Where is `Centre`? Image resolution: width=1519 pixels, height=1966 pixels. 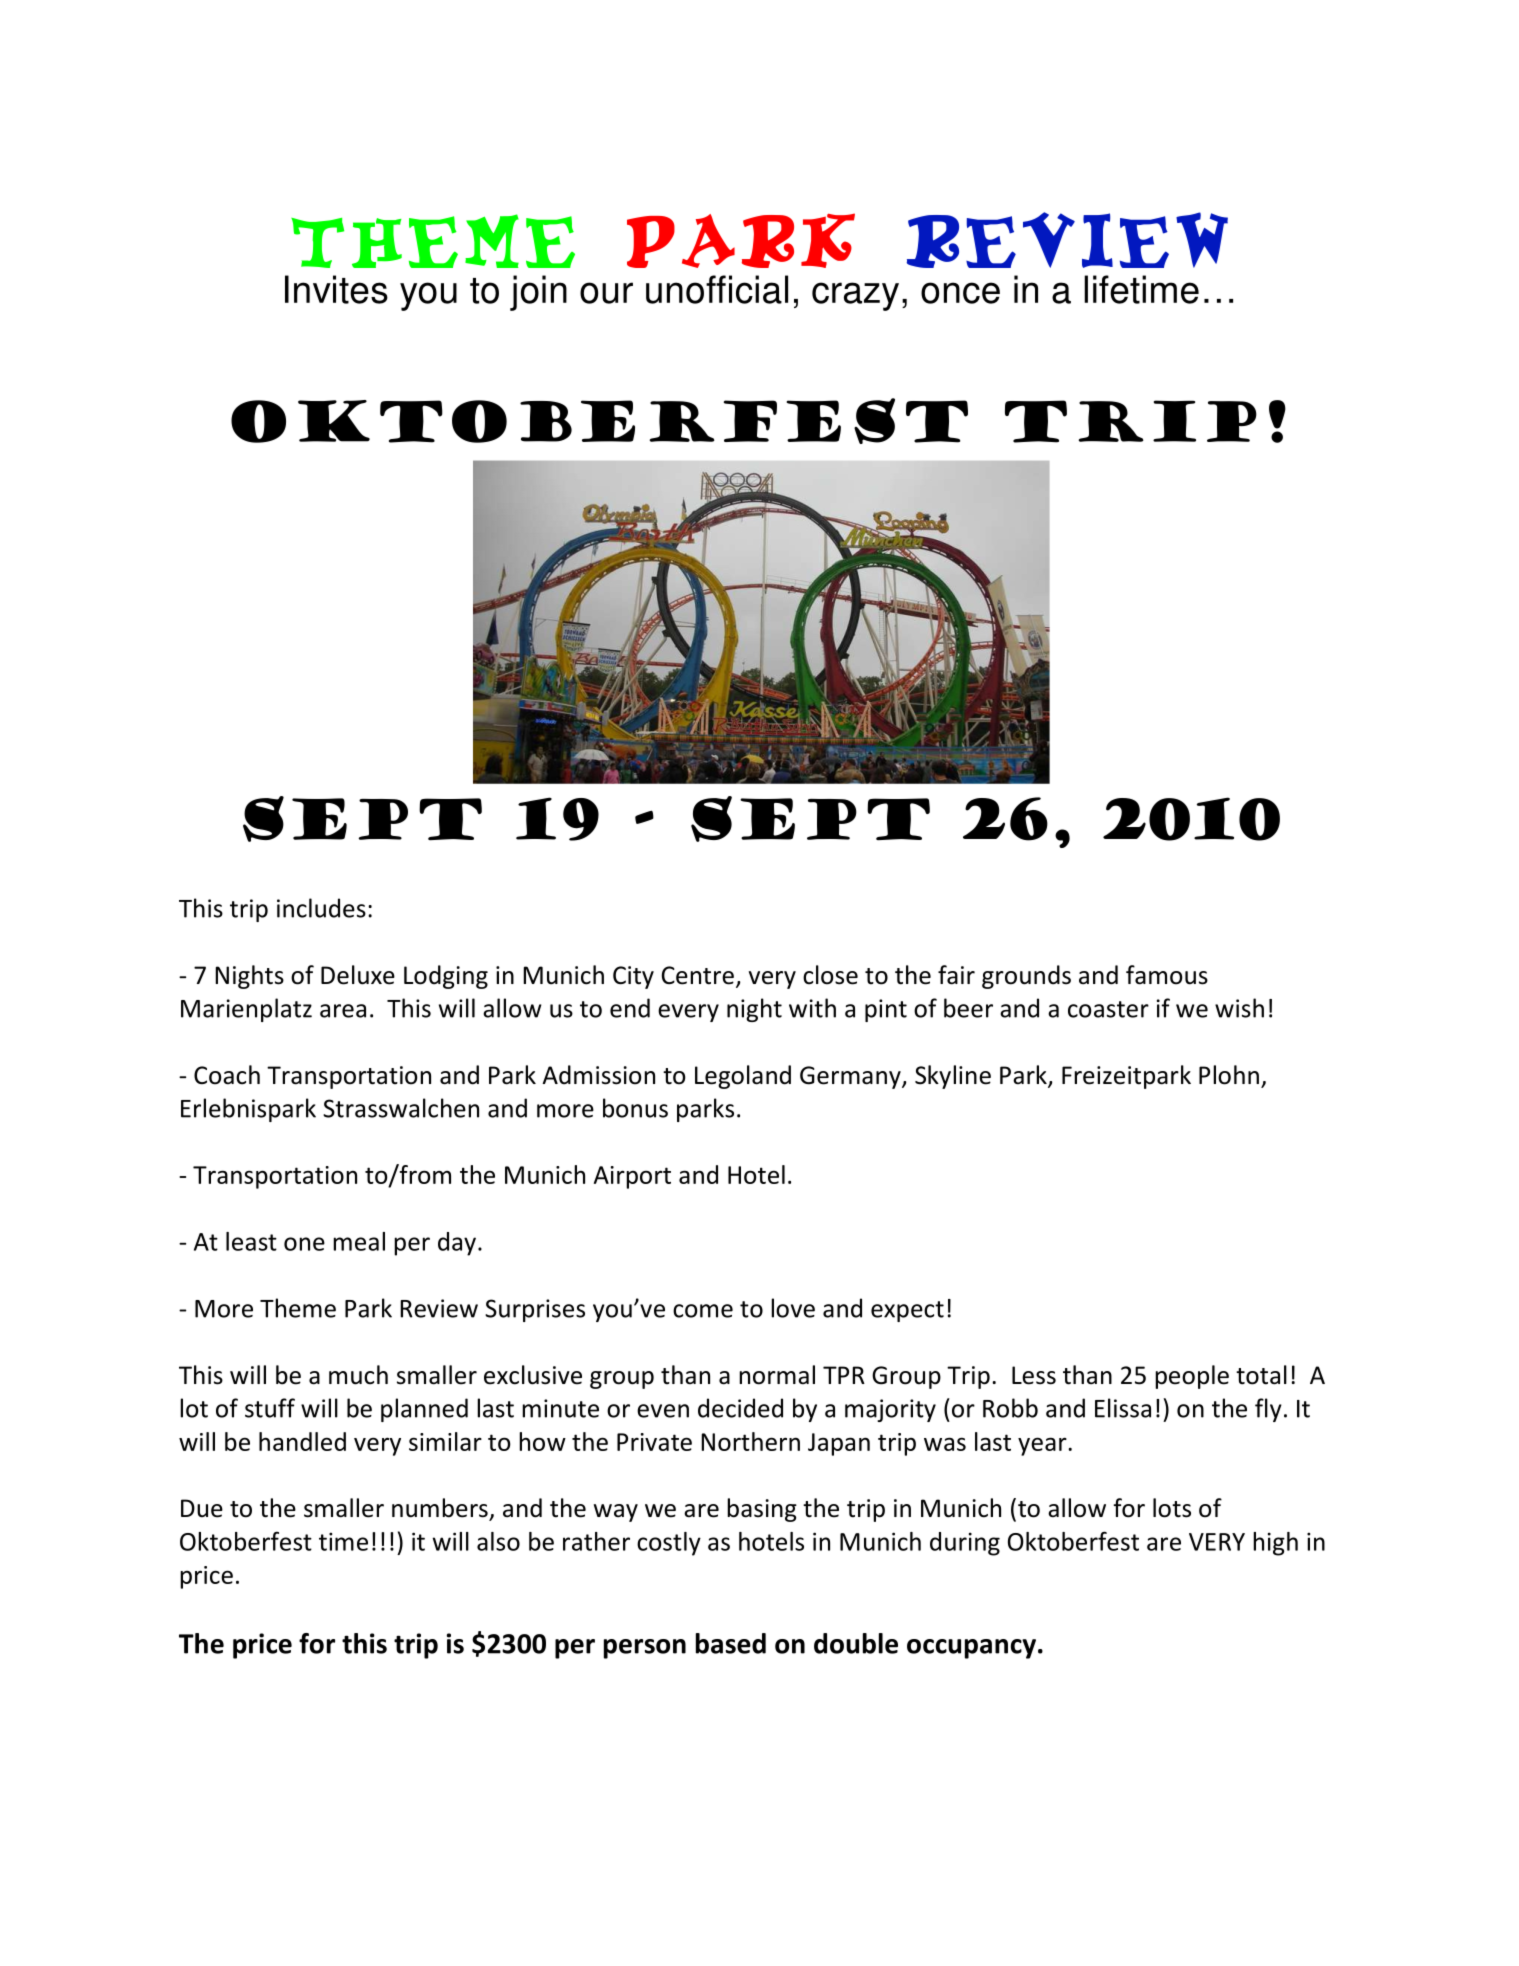
Centre is located at coordinates (698, 975).
